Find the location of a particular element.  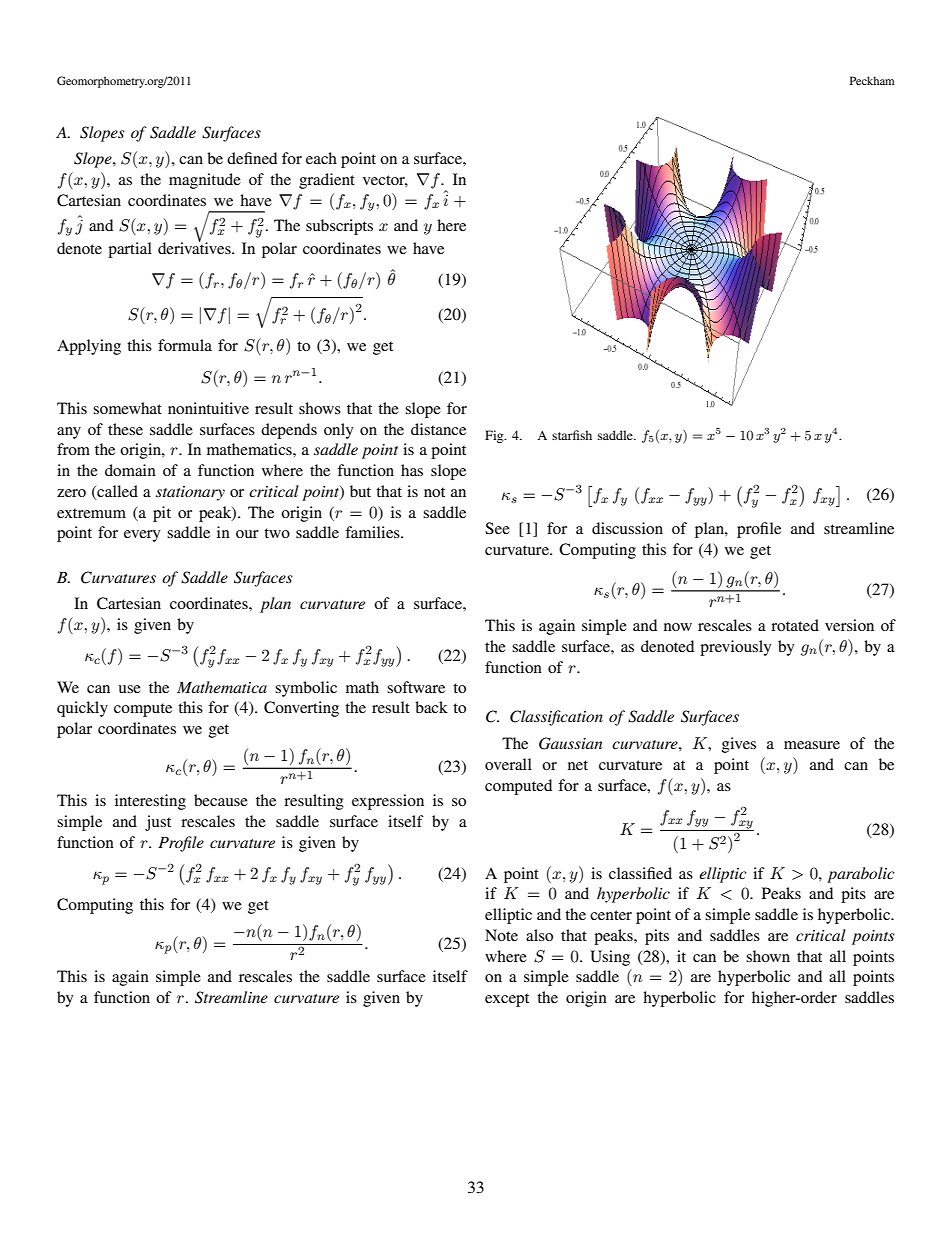

somewhat is located at coordinates (127, 408).
